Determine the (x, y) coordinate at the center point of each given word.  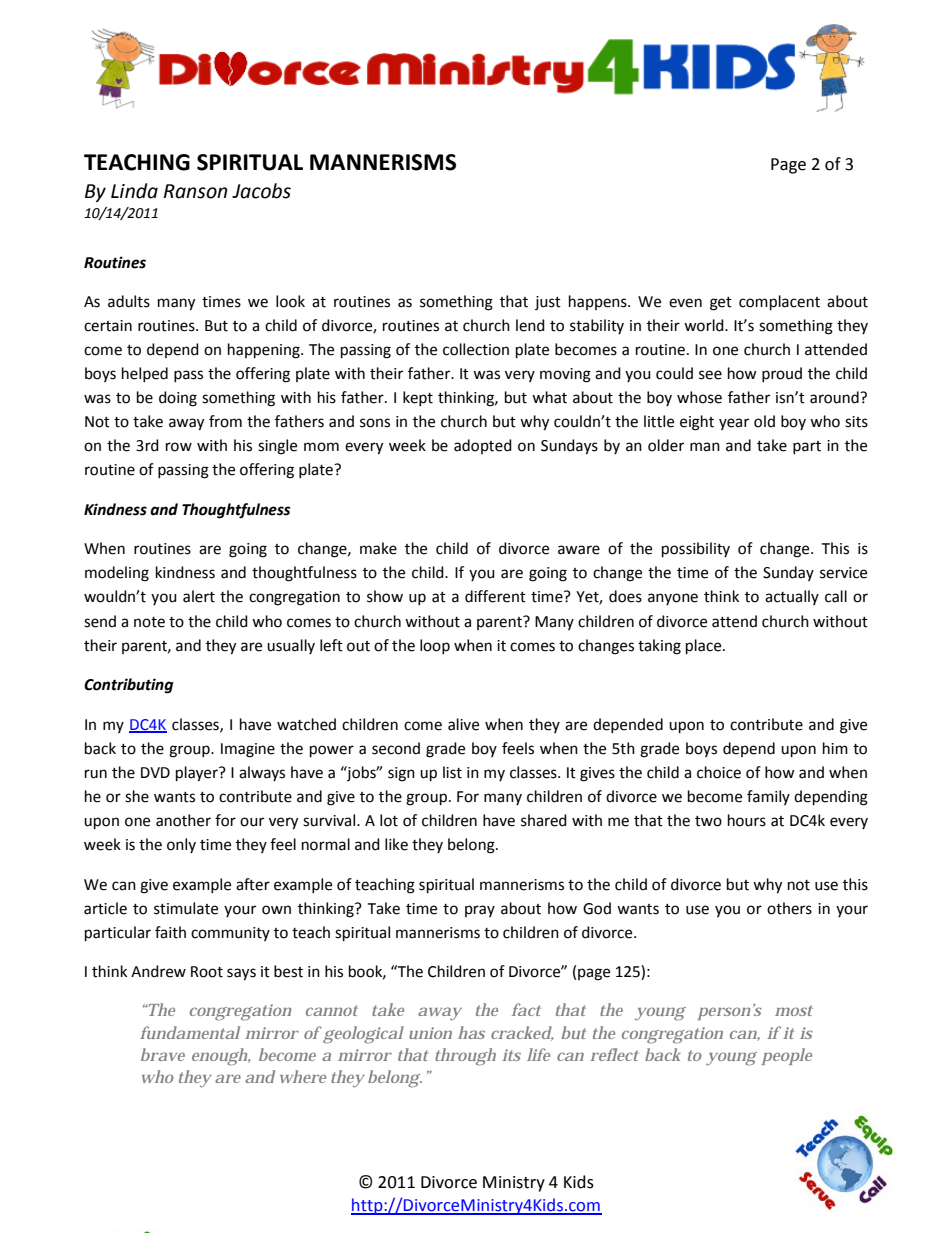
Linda (134, 191)
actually (792, 597)
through (465, 1057)
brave (163, 1054)
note (149, 622)
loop (435, 646)
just (548, 303)
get (721, 304)
